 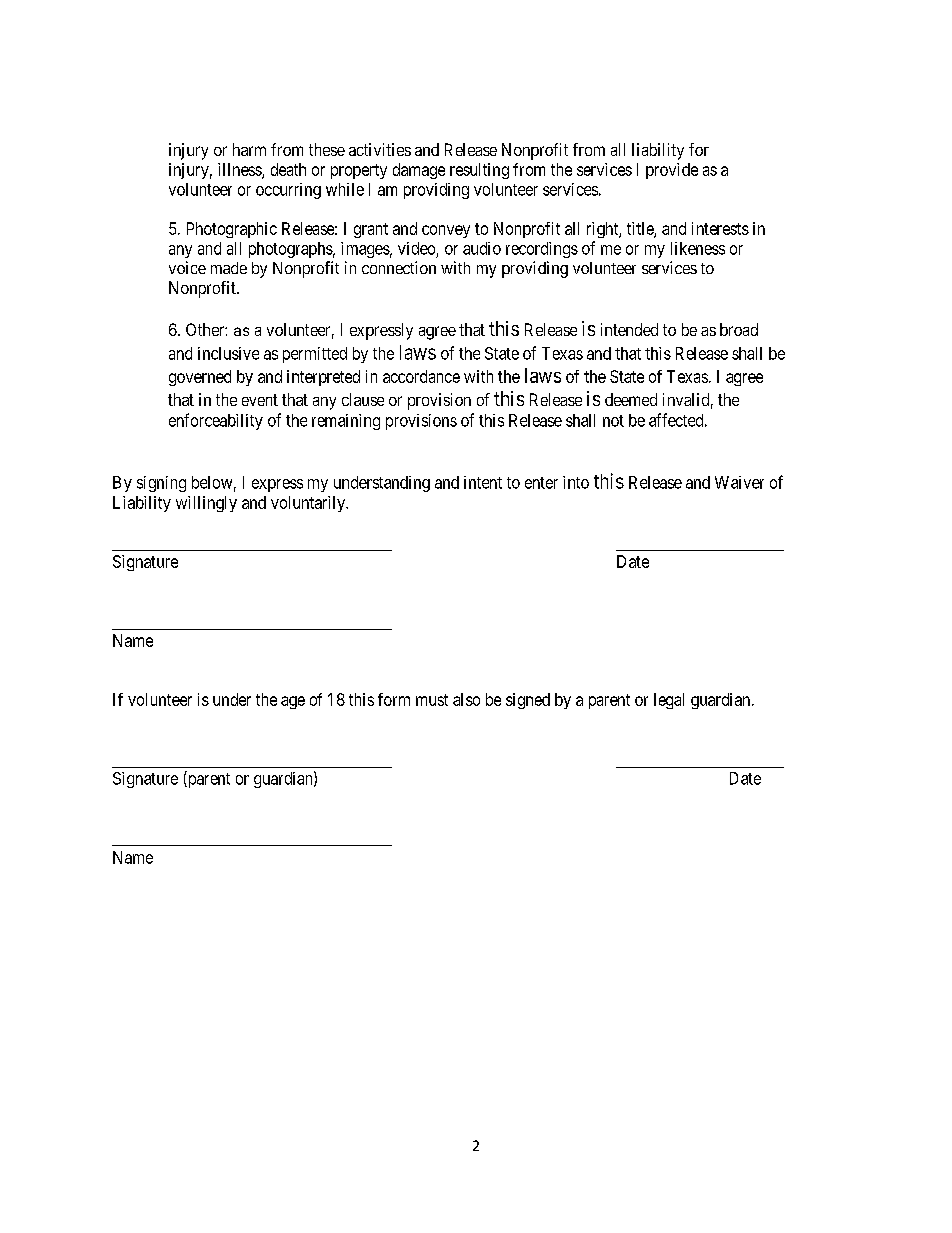 What do you see at coordinates (739, 482) in the screenshot?
I see `Waiver` at bounding box center [739, 482].
